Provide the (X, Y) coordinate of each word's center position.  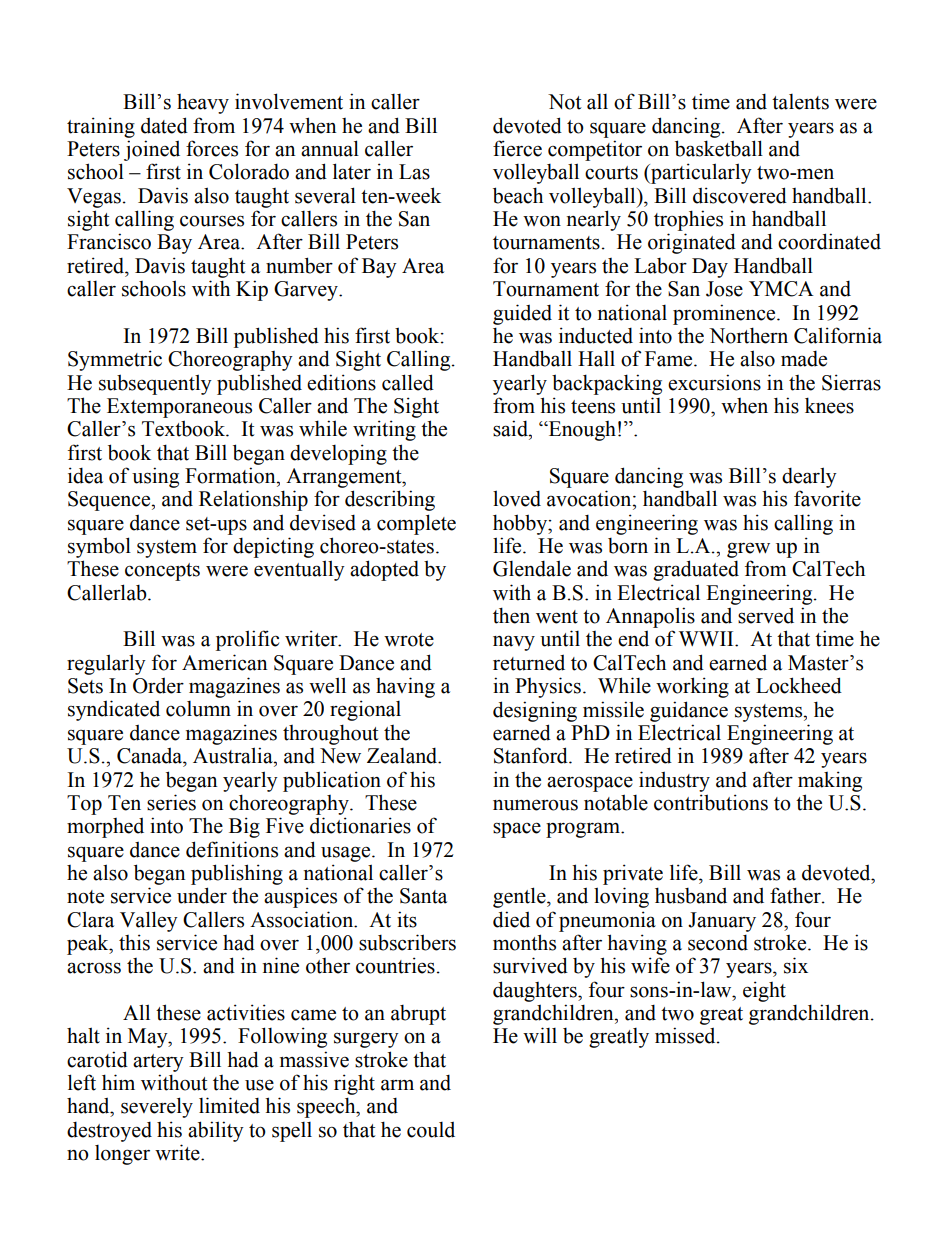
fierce (517, 148)
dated (164, 125)
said (511, 428)
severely (157, 1107)
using (155, 477)
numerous (535, 805)
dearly (809, 477)
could (431, 1129)
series (171, 802)
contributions (711, 802)
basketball (719, 148)
